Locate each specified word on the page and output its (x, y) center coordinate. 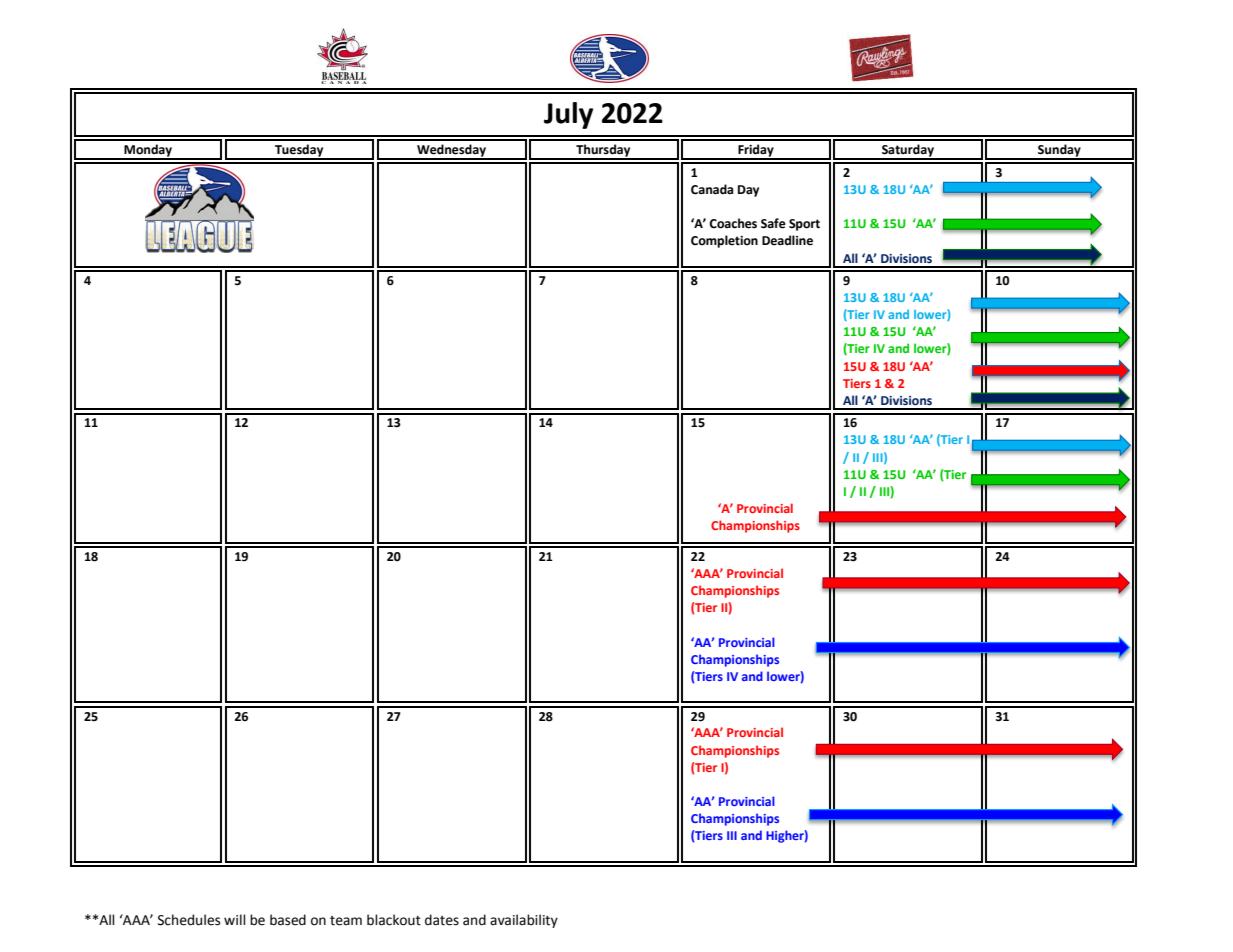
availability (524, 921)
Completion (724, 241)
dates (442, 920)
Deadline (787, 240)
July (568, 115)
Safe (773, 223)
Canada (712, 189)
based (288, 920)
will (235, 919)
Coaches (733, 223)
